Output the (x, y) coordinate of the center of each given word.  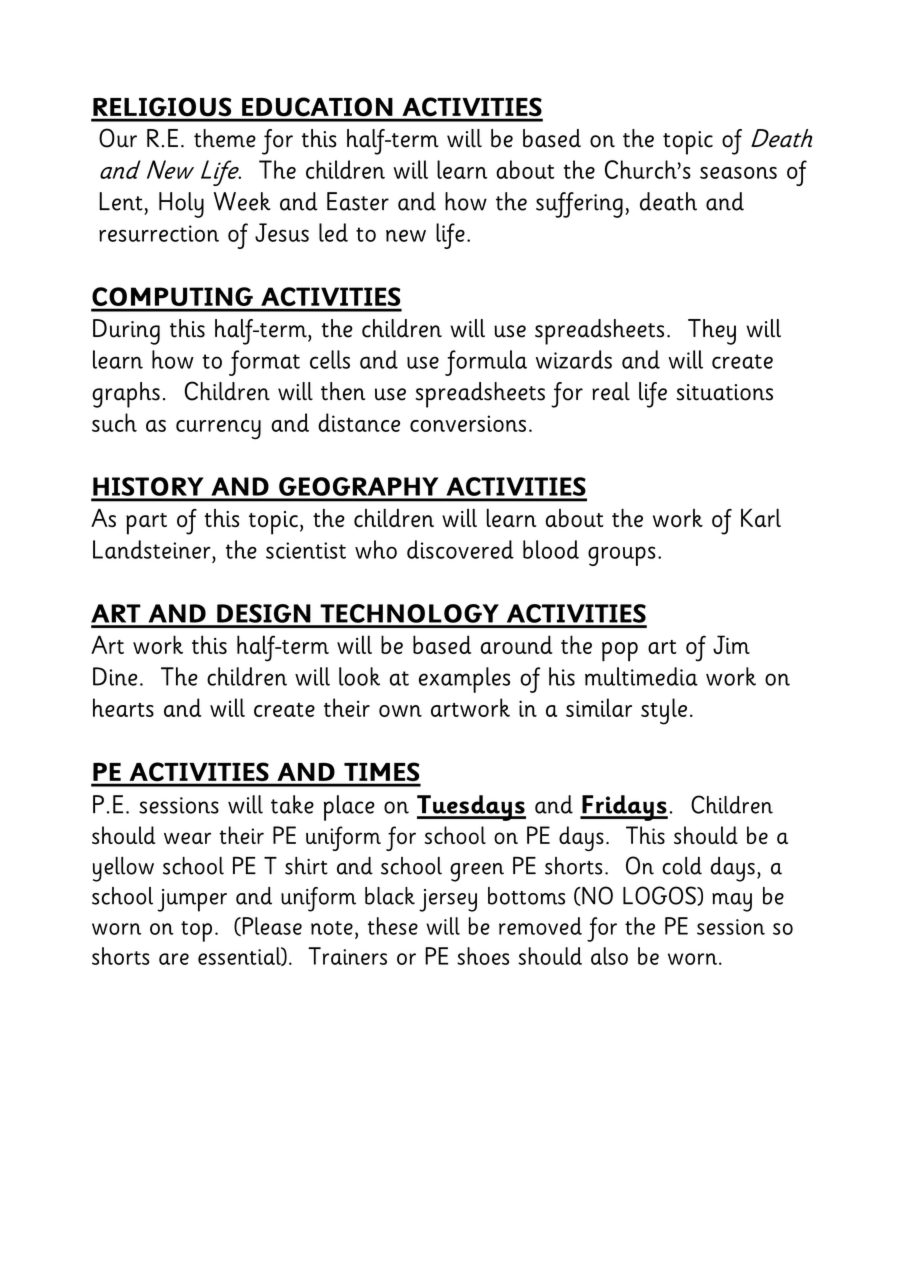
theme (225, 138)
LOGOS (660, 896)
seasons (738, 173)
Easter (358, 201)
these (393, 926)
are (174, 959)
